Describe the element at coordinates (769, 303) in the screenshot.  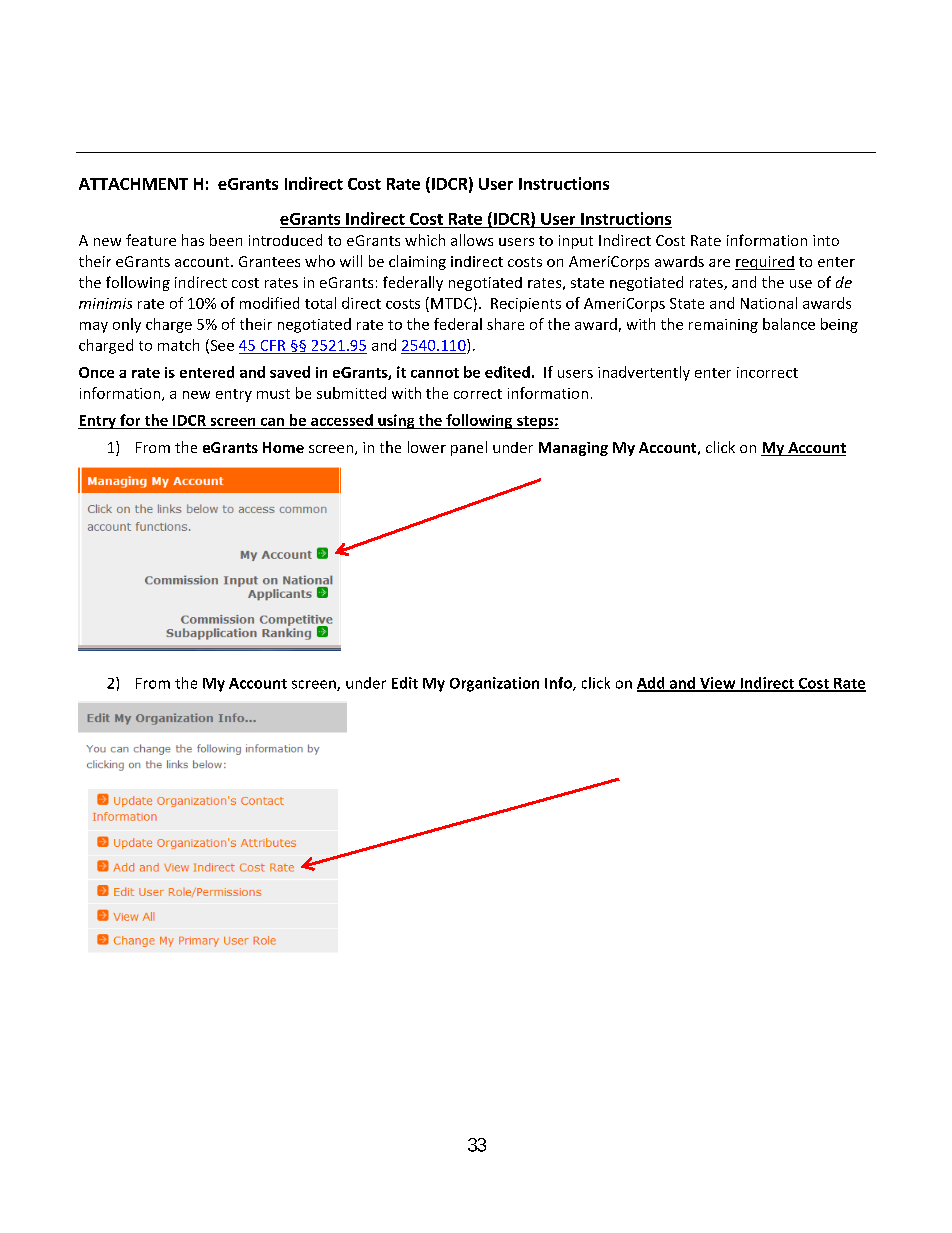
I see `National` at that location.
